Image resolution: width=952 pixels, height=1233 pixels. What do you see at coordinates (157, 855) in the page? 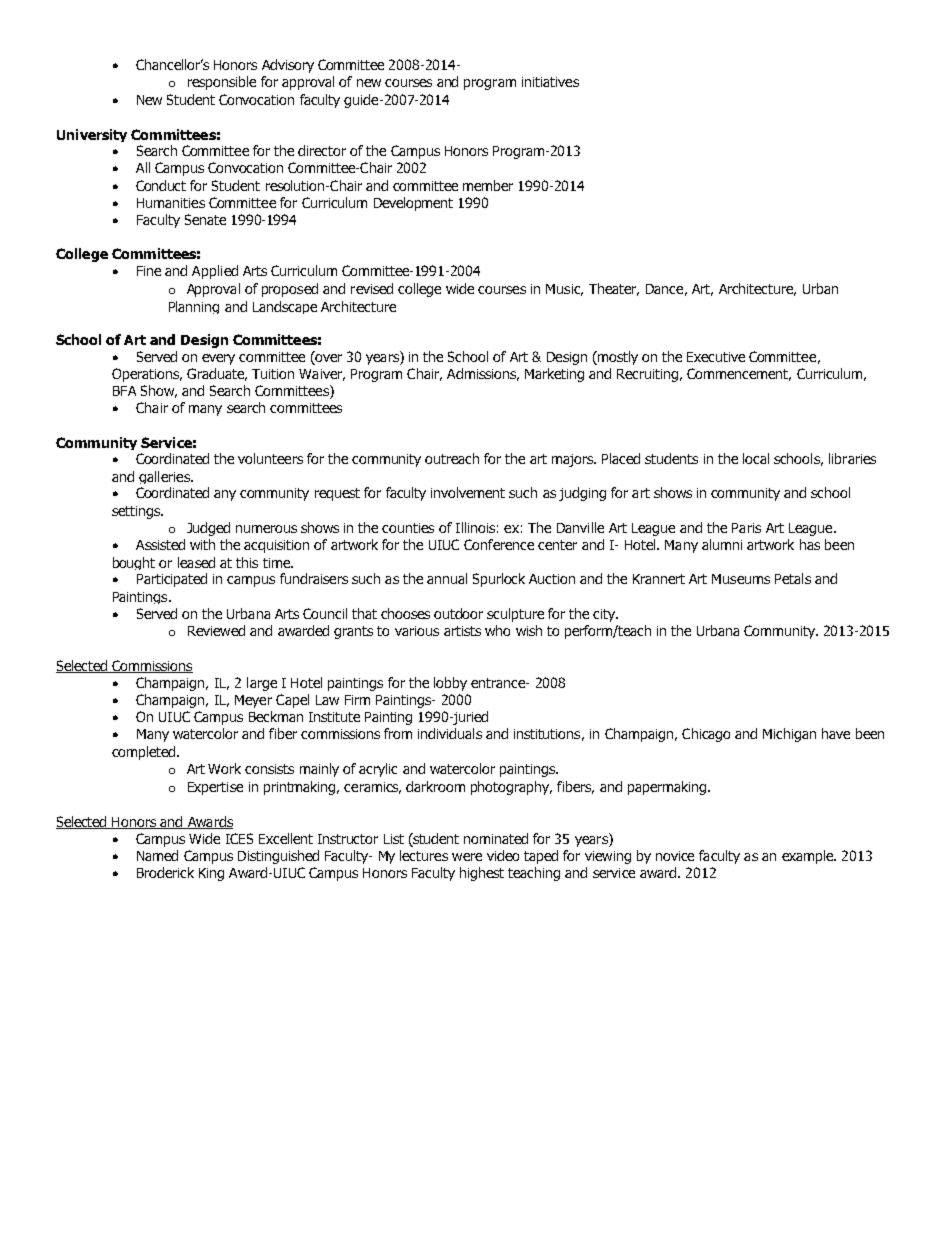
I see `Named` at bounding box center [157, 855].
